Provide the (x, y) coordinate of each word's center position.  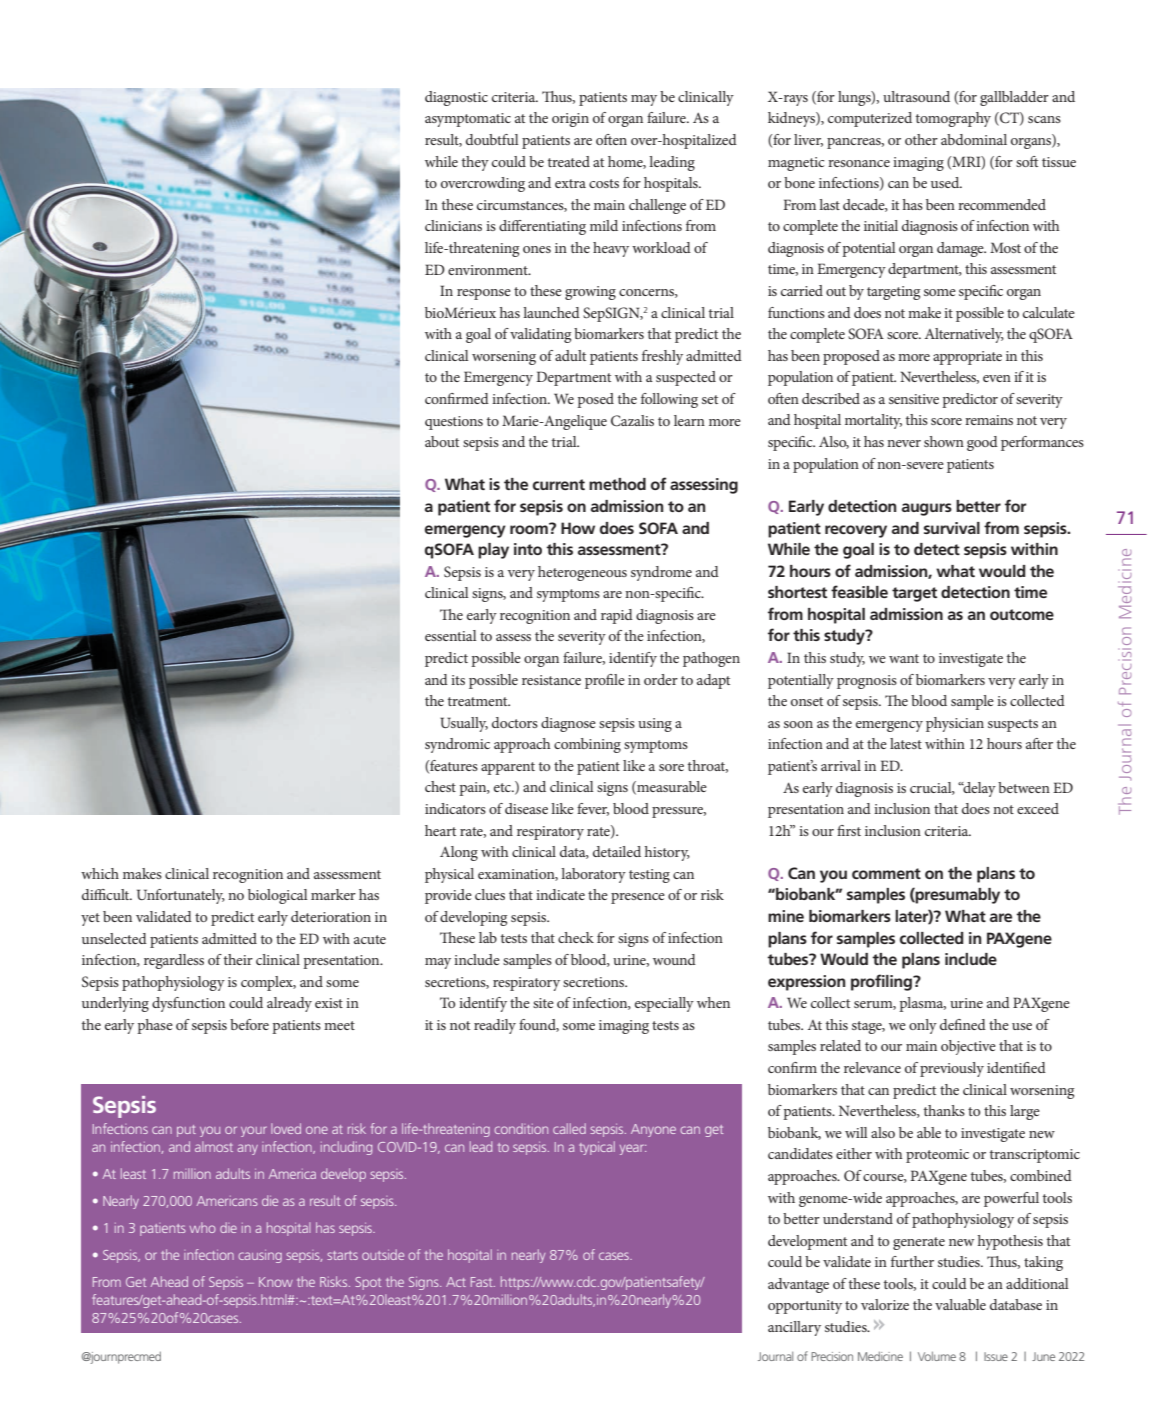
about (442, 441)
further (912, 1261)
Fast (483, 1282)
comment (886, 873)
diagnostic (456, 98)
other (921, 139)
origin (570, 120)
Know (276, 1282)
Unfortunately (181, 896)
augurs (927, 509)
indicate (560, 894)
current (559, 484)
